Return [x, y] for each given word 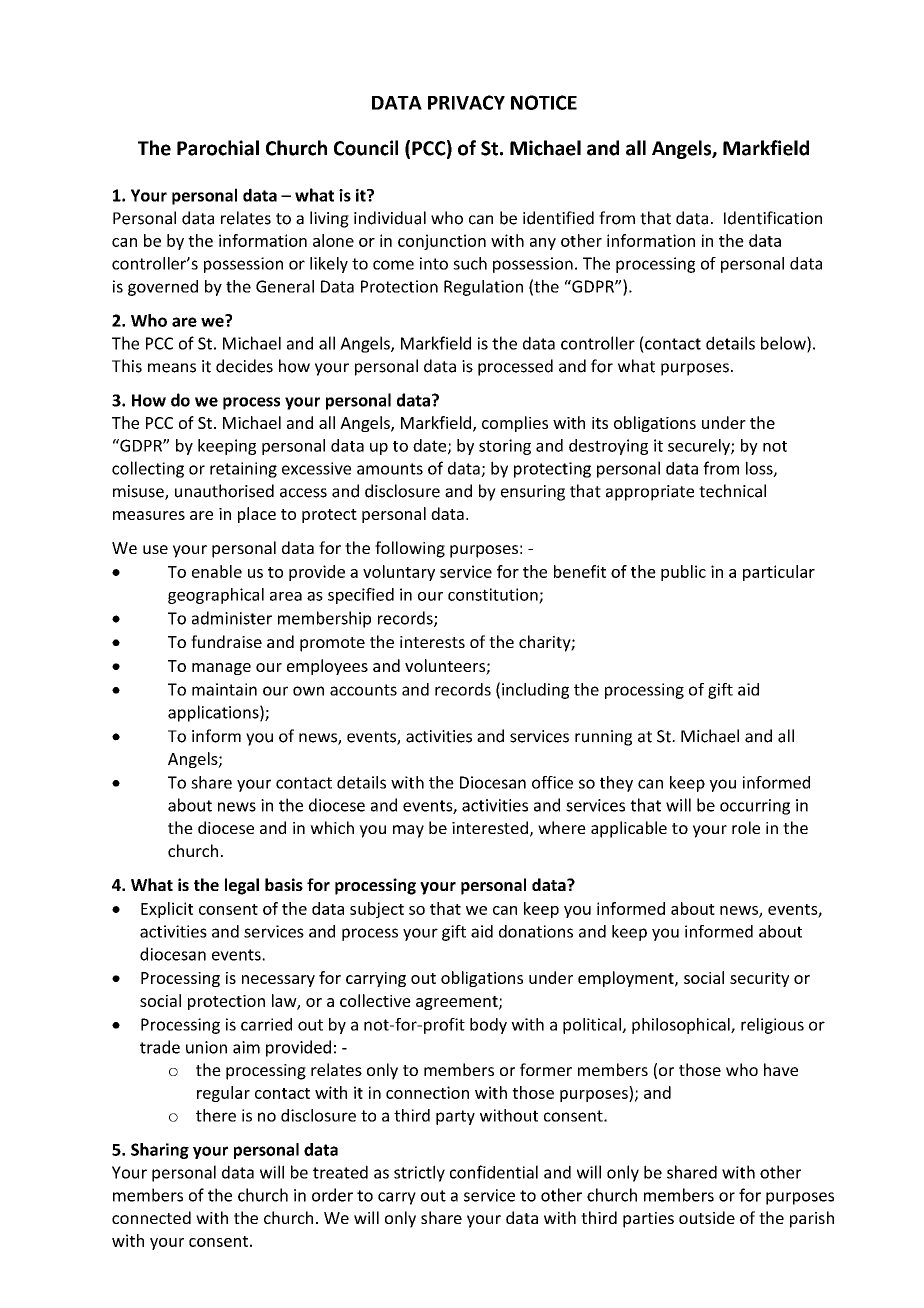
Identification [773, 218]
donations [536, 931]
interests [432, 642]
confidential [494, 1172]
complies [515, 424]
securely [700, 447]
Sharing [160, 1151]
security [759, 979]
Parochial [218, 148]
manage [221, 669]
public [683, 573]
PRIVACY [466, 102]
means [172, 368]
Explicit [167, 910]
